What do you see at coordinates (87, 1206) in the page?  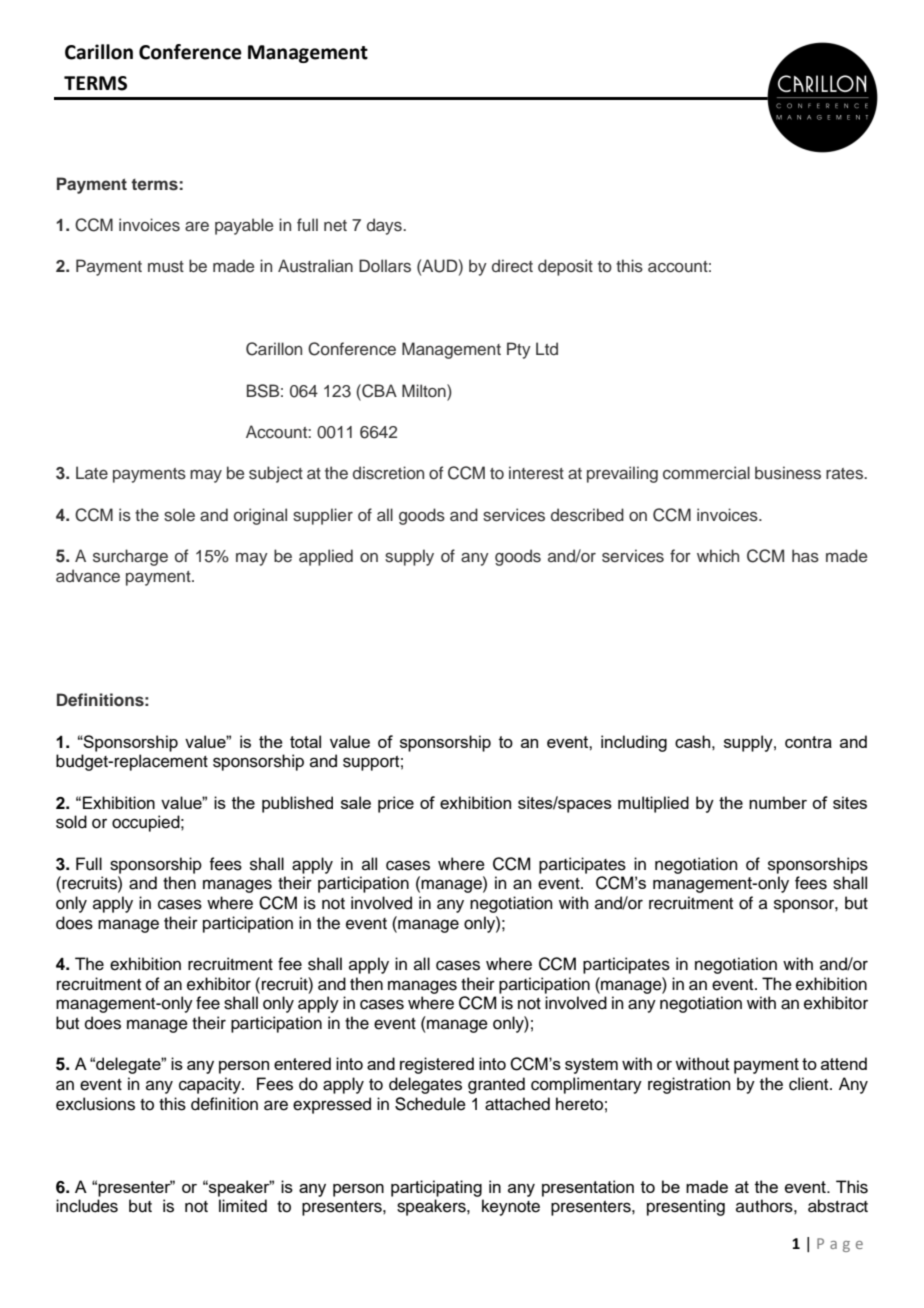 I see `includes` at bounding box center [87, 1206].
